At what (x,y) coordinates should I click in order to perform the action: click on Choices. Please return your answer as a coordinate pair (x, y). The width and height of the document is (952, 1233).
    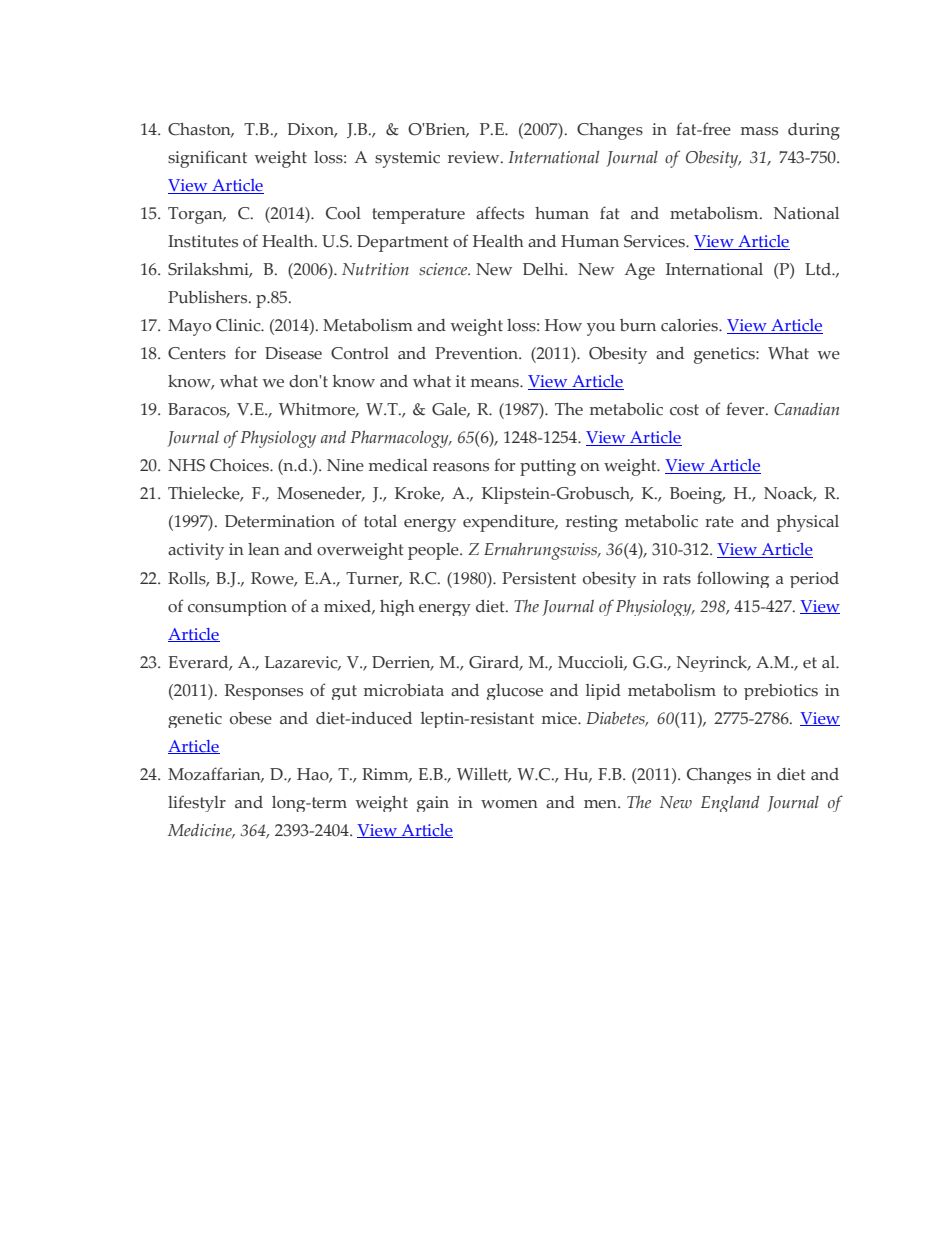
    Looking at the image, I should click on (240, 465).
